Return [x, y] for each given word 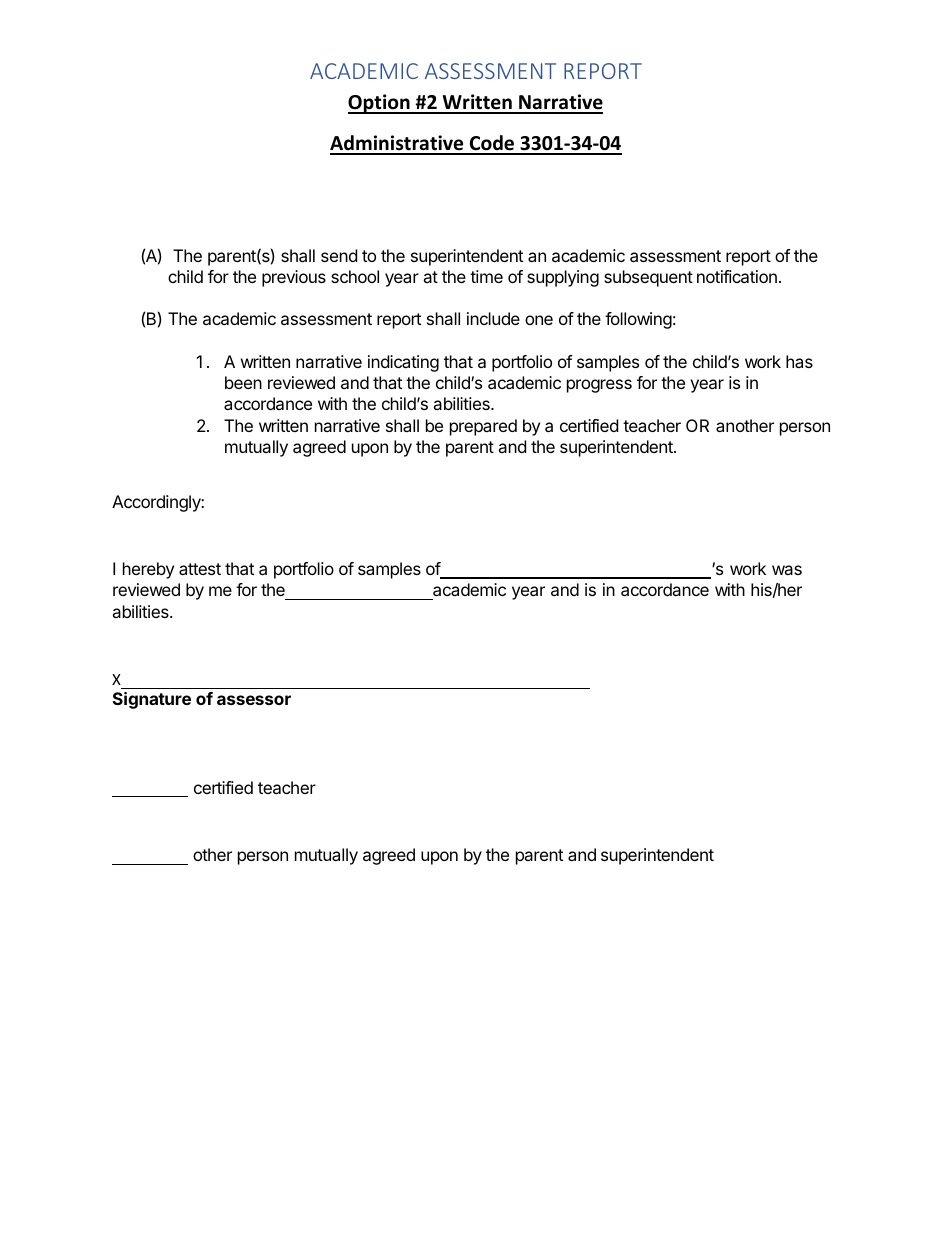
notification [737, 276]
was [787, 570]
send [339, 255]
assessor [254, 700]
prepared [483, 427]
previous [294, 278]
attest [200, 569]
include [493, 318]
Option [380, 104]
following [638, 320]
